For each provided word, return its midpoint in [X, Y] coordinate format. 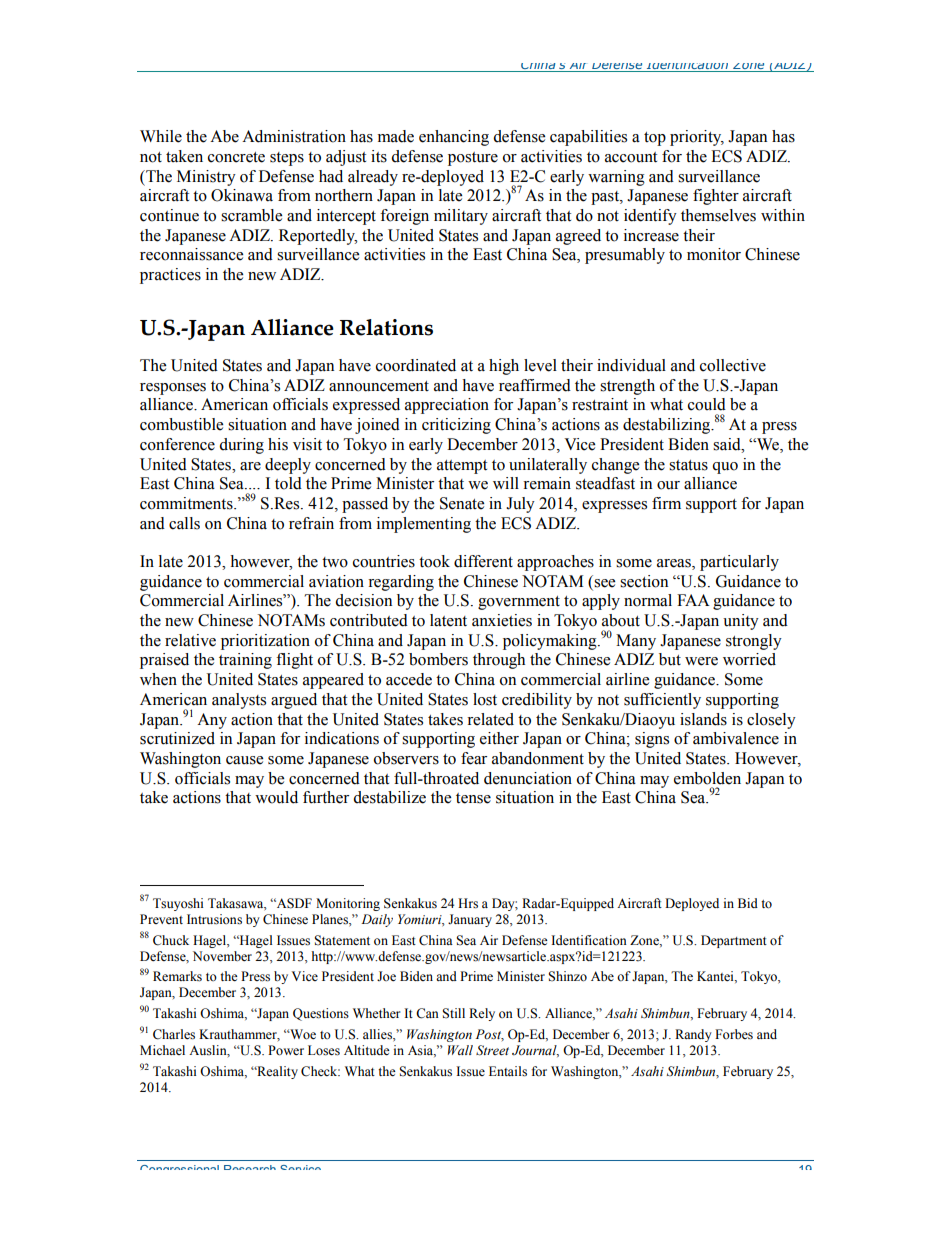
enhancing [454, 138]
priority [697, 138]
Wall [460, 1050]
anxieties [502, 620]
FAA [693, 600]
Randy [693, 1035]
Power [286, 1050]
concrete [236, 157]
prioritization [265, 642]
